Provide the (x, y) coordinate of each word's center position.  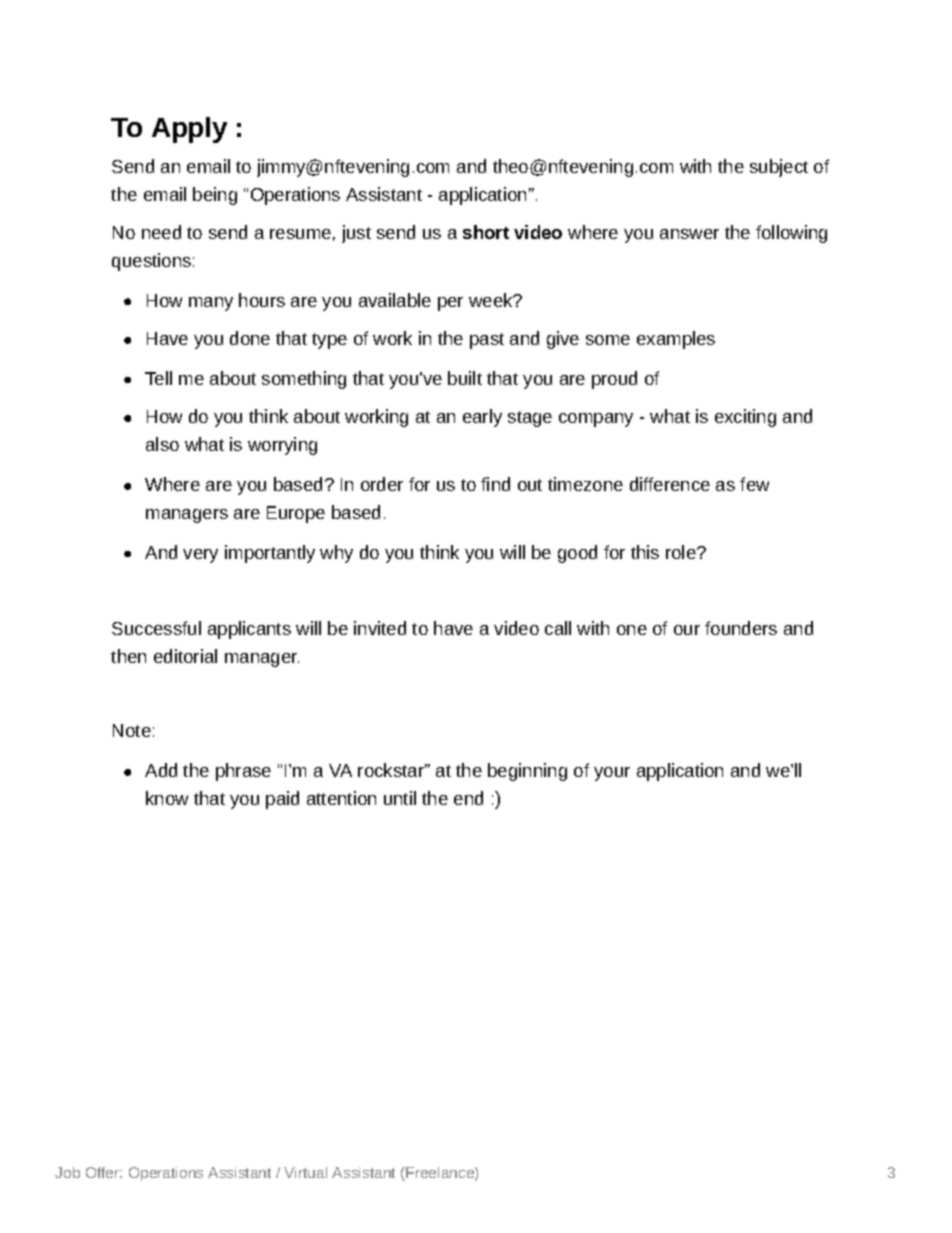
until (400, 798)
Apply (189, 130)
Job (67, 1172)
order (382, 484)
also (162, 444)
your (612, 774)
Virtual (305, 1172)
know (167, 798)
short (486, 232)
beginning (527, 772)
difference (670, 484)
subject (779, 168)
